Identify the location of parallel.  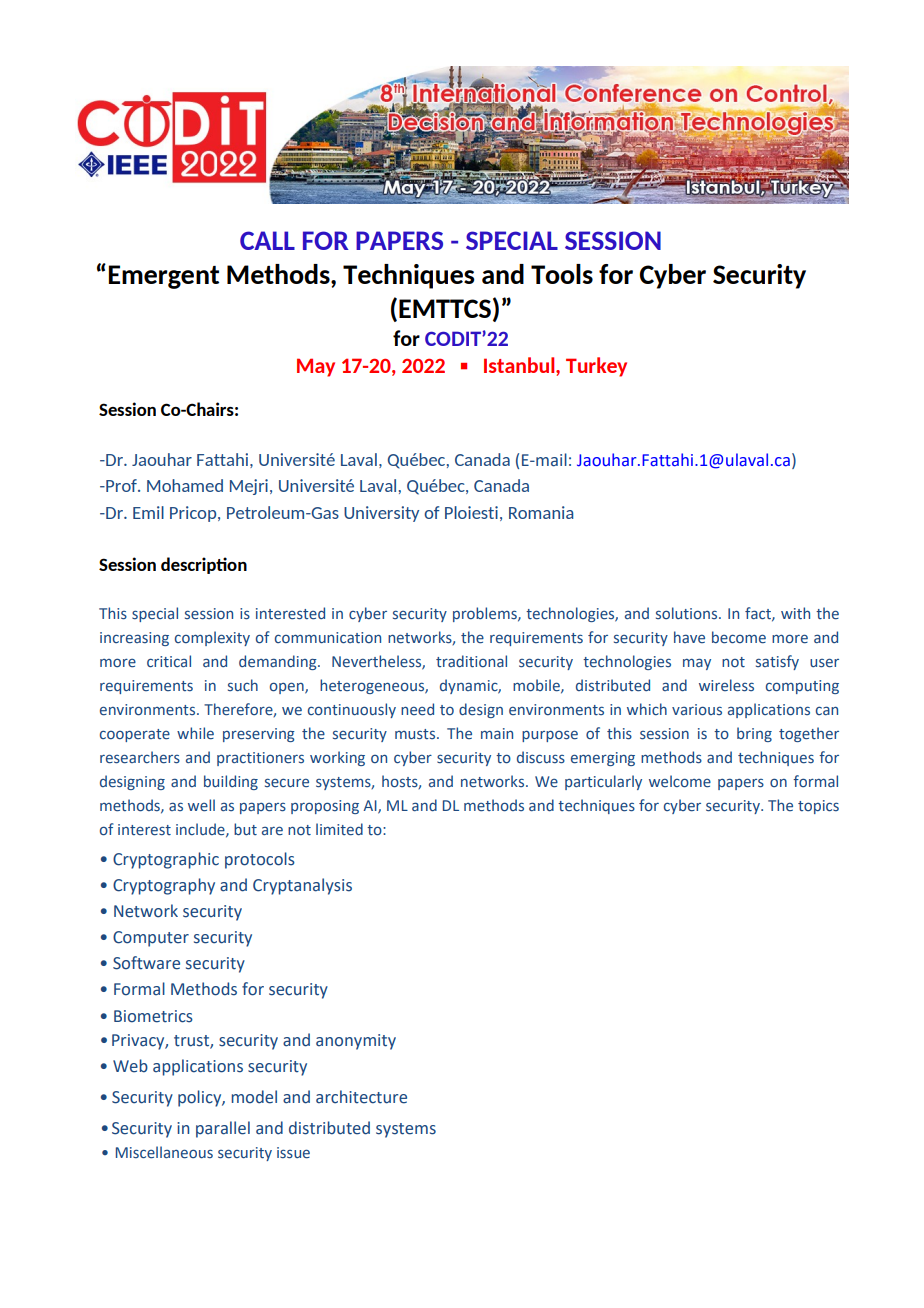
(223, 1129).
